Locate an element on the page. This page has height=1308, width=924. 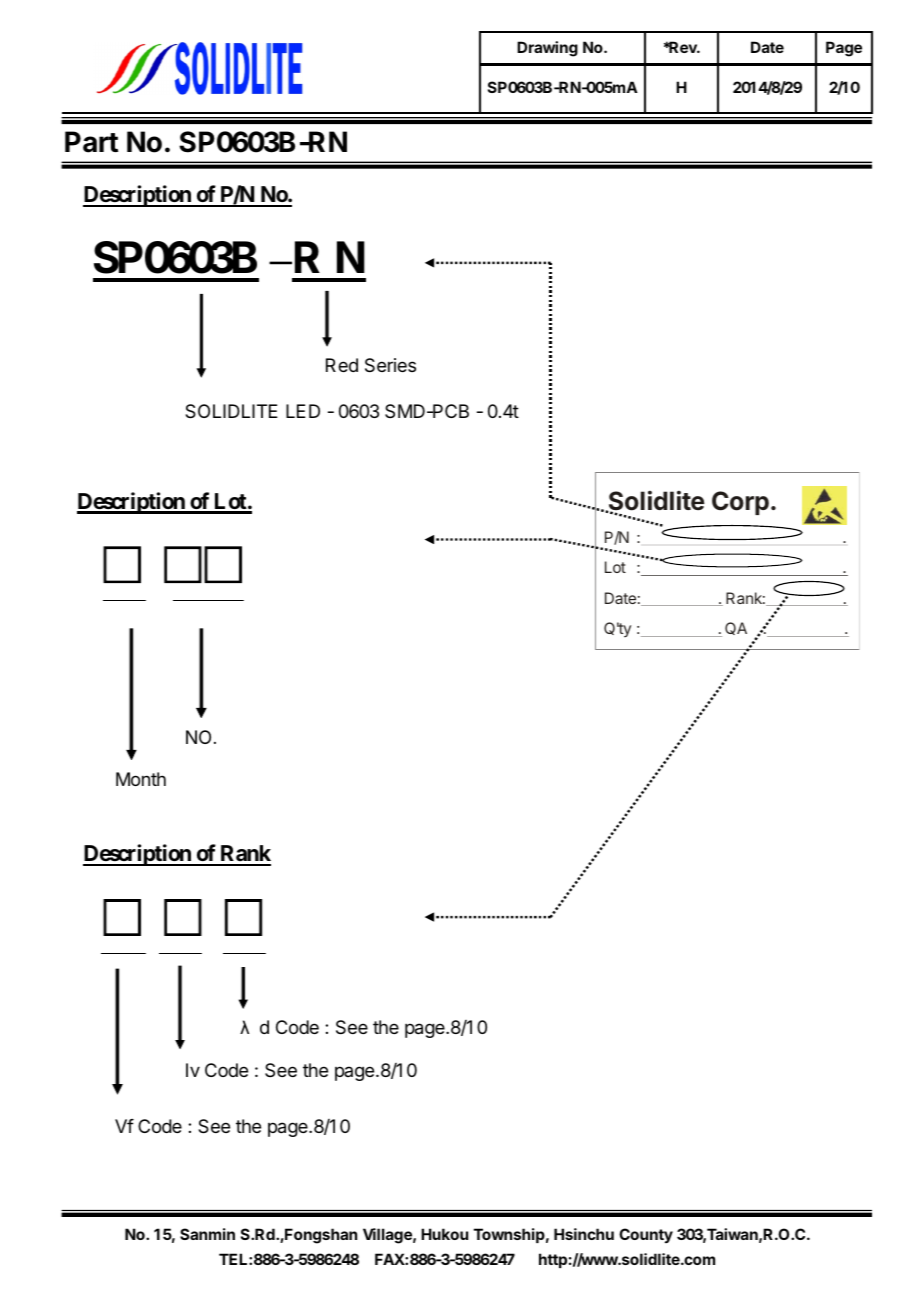
LED is located at coordinates (303, 411).
